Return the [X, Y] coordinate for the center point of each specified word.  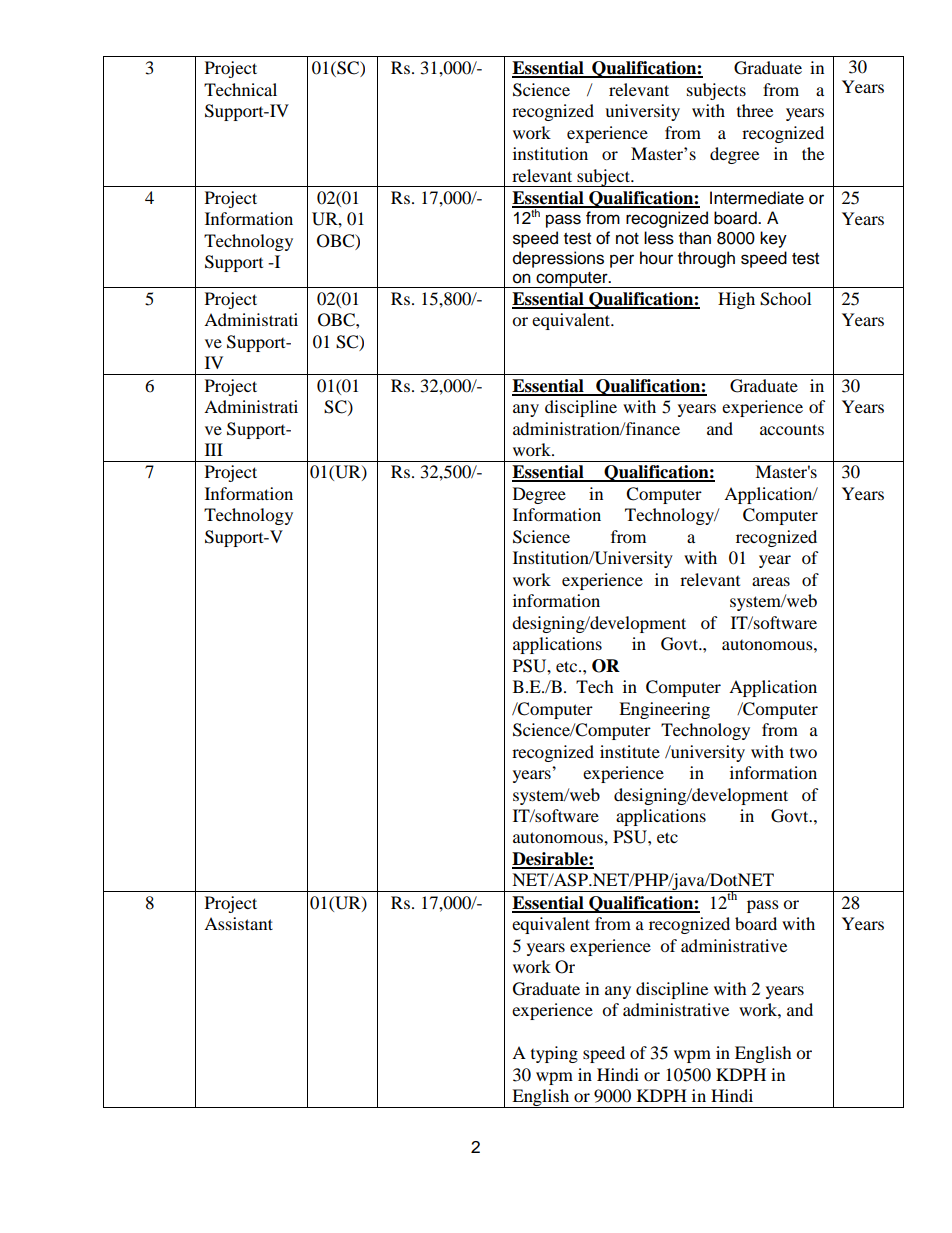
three [755, 110]
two [803, 753]
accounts [792, 429]
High [736, 300]
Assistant [238, 923]
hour [656, 258]
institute [630, 751]
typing [554, 1054]
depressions [558, 259]
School [785, 299]
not [627, 239]
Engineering [664, 710]
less [659, 238]
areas [771, 581]
